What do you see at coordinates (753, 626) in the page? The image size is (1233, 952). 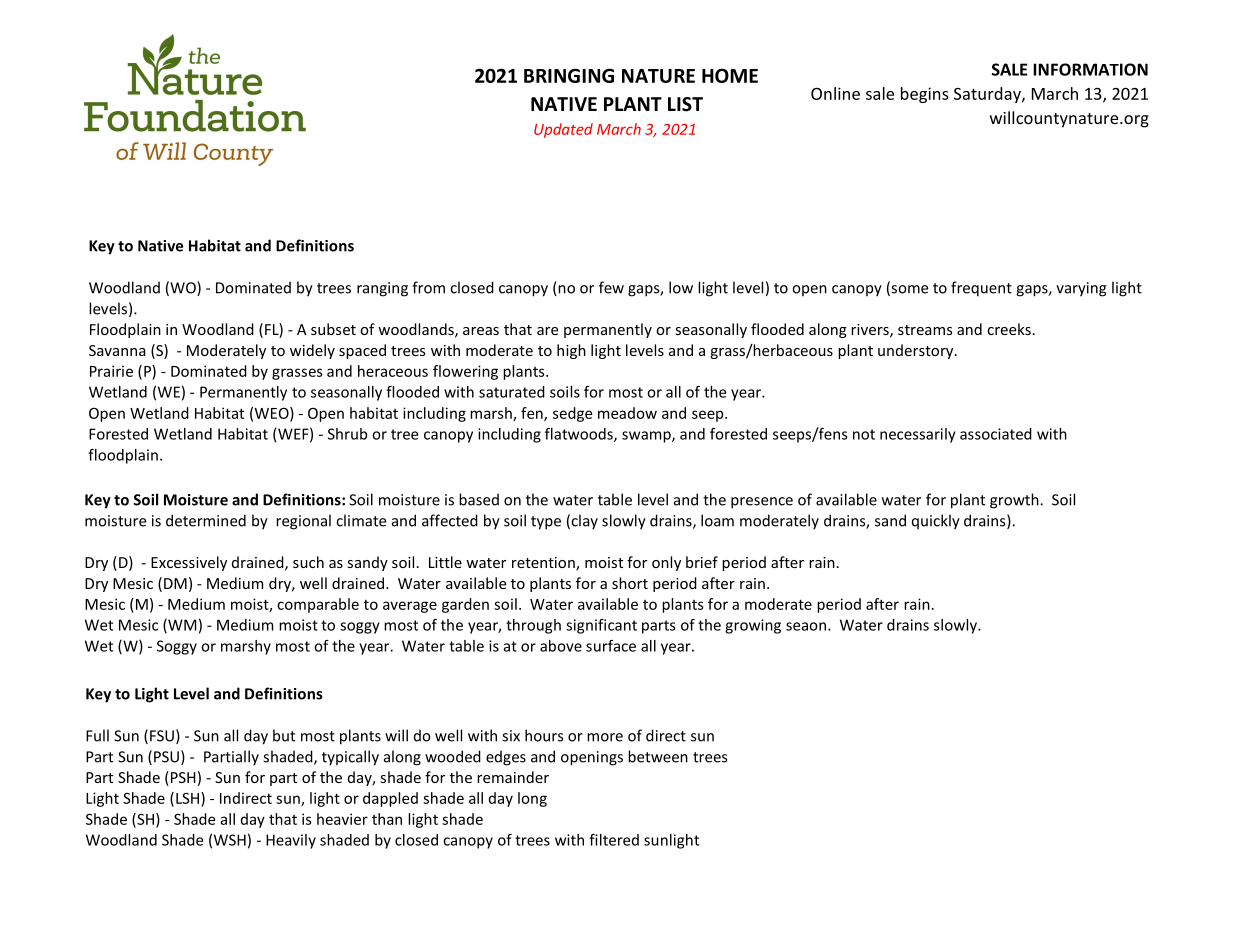 I see `growing` at bounding box center [753, 626].
